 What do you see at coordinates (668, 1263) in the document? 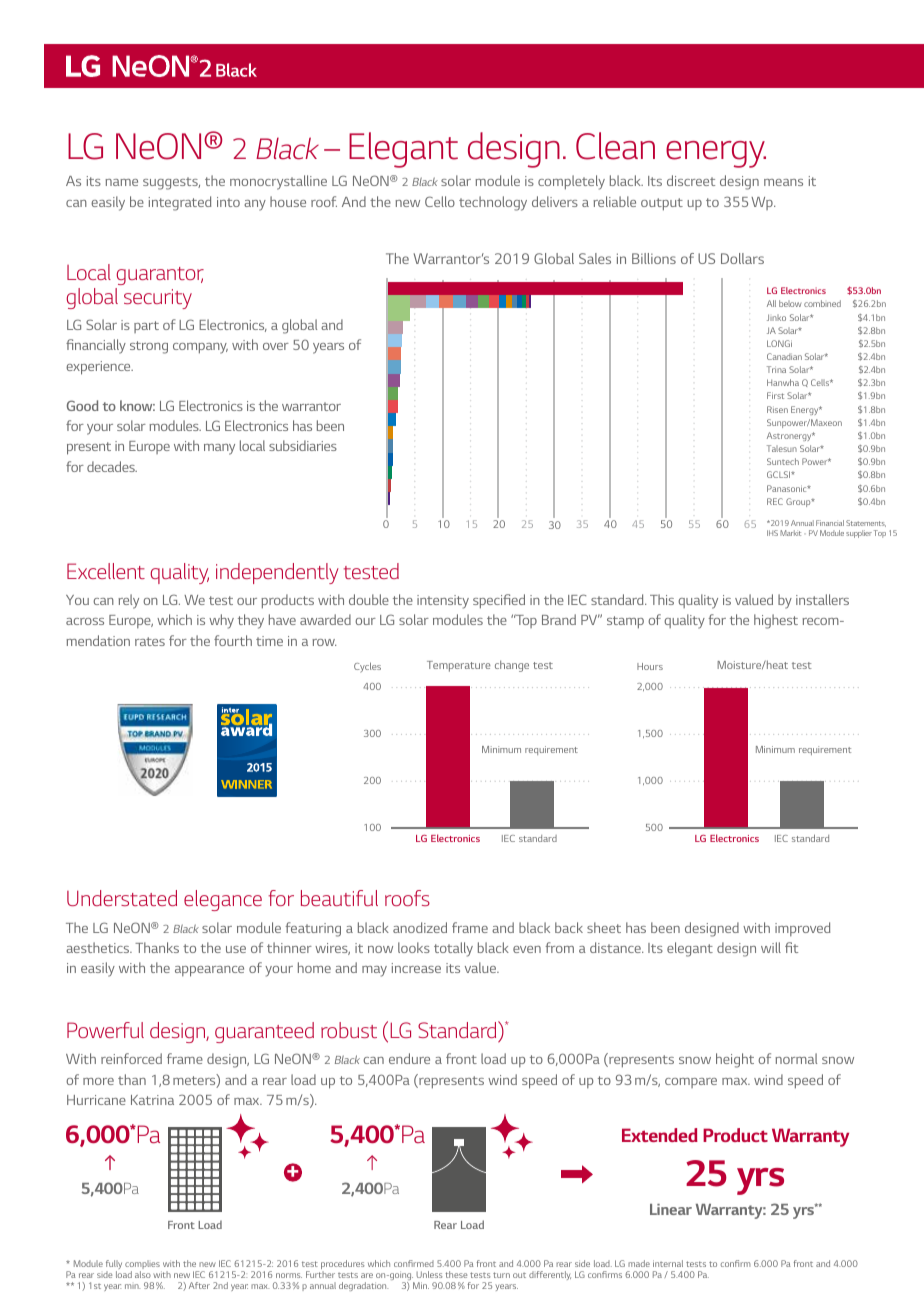
I see `internal` at bounding box center [668, 1263].
